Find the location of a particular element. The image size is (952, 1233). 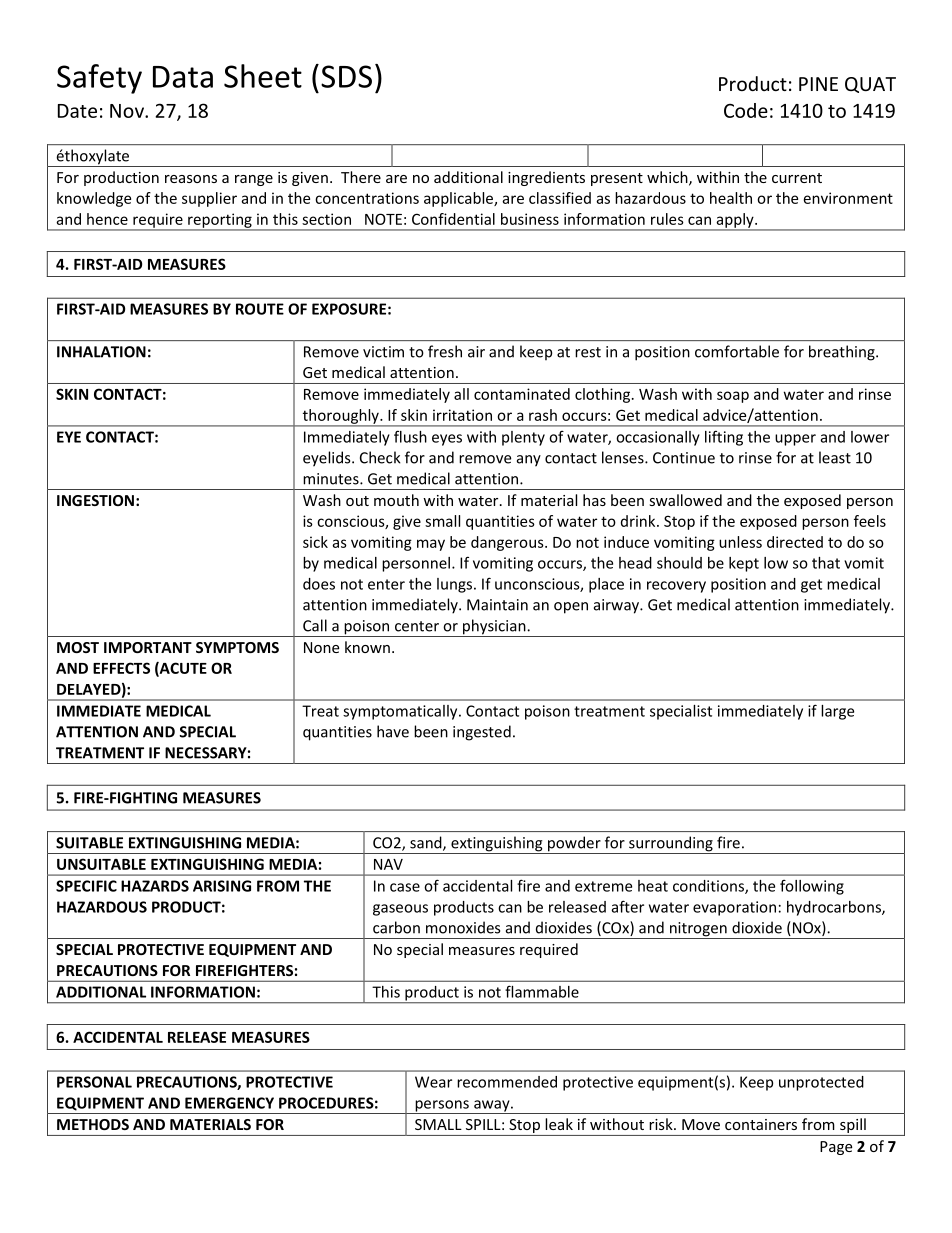

Code is located at coordinates (746, 110).
